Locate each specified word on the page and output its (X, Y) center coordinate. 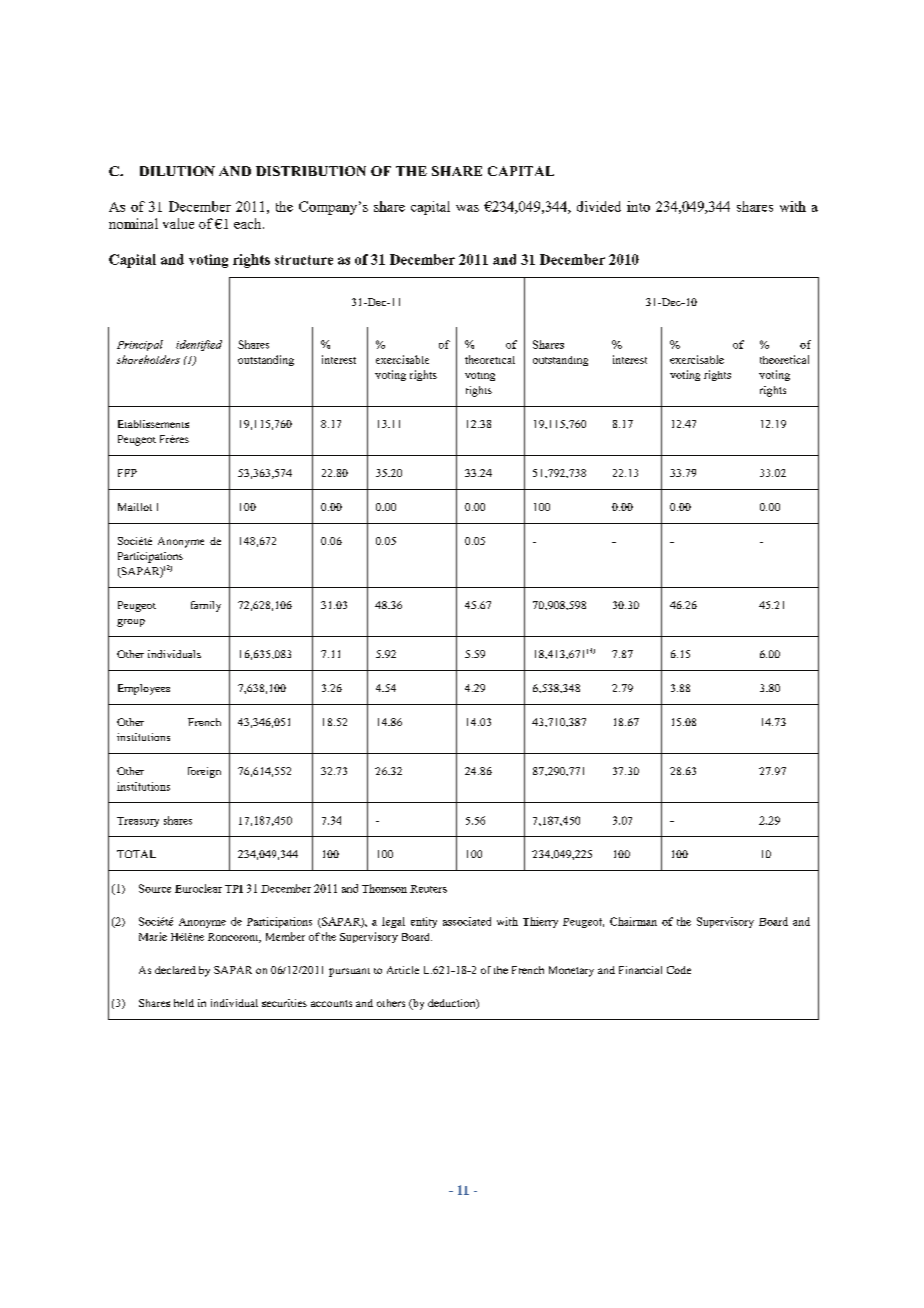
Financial (640, 970)
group (131, 623)
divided (599, 206)
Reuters (428, 889)
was (467, 208)
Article (403, 970)
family (206, 606)
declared (175, 970)
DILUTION (177, 171)
